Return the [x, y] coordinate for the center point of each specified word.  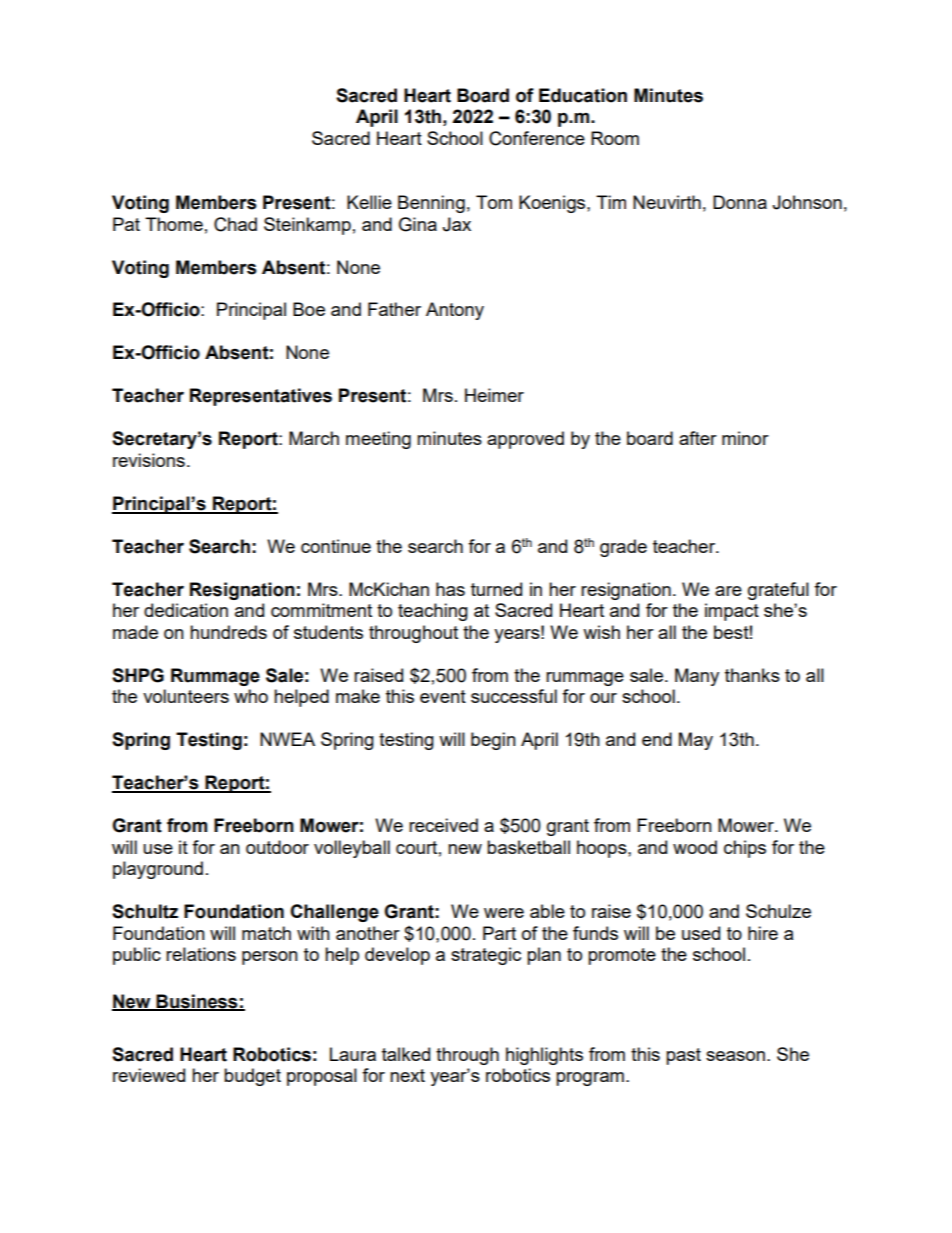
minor [745, 438]
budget [252, 1077]
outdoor [277, 847]
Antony [455, 311]
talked [406, 1054]
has [450, 589]
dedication [186, 610]
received [443, 825]
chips [745, 849]
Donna [740, 202]
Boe [309, 309]
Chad [235, 224]
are [728, 591]
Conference [537, 138]
